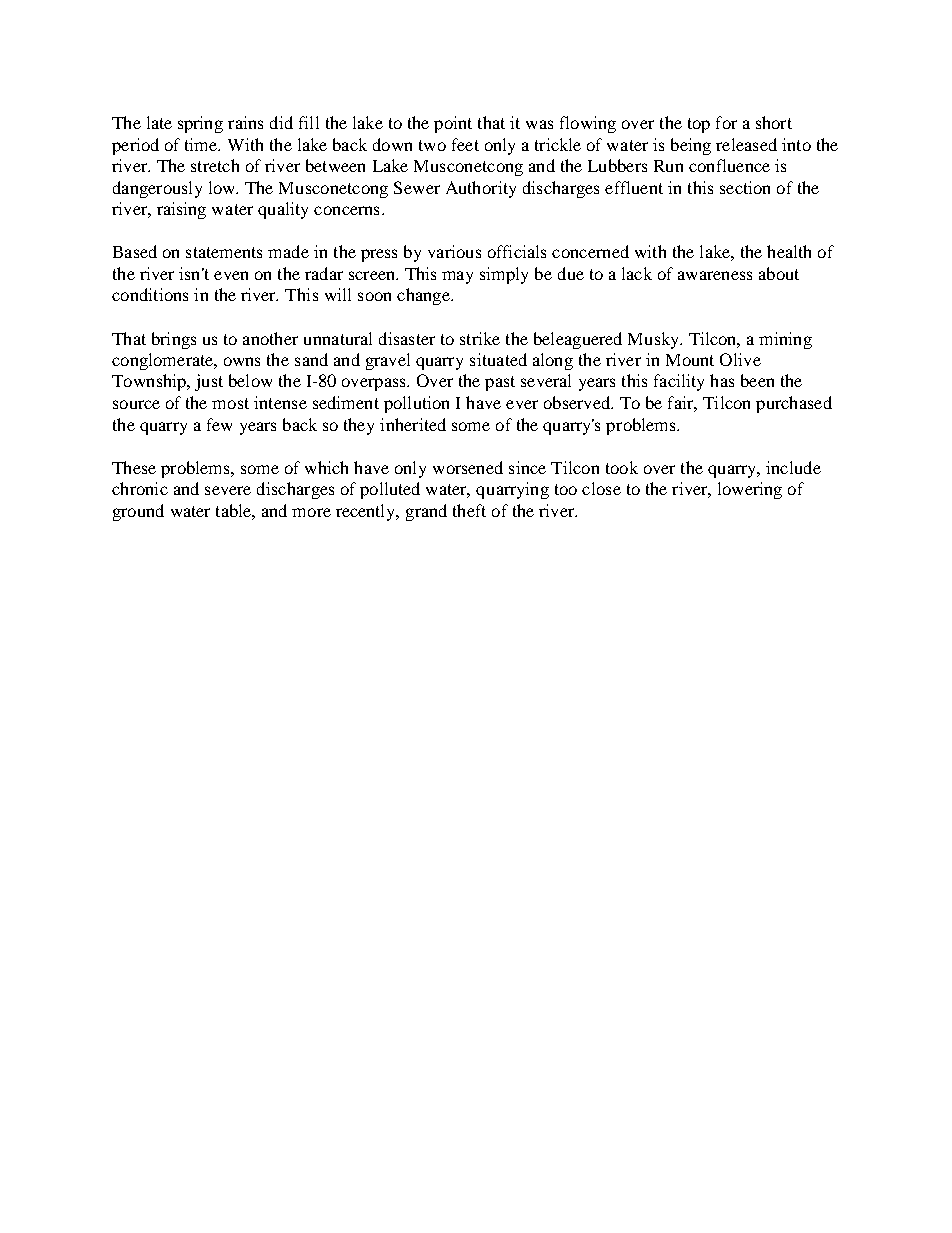  What do you see at coordinates (140, 488) in the document?
I see `chronic` at bounding box center [140, 488].
